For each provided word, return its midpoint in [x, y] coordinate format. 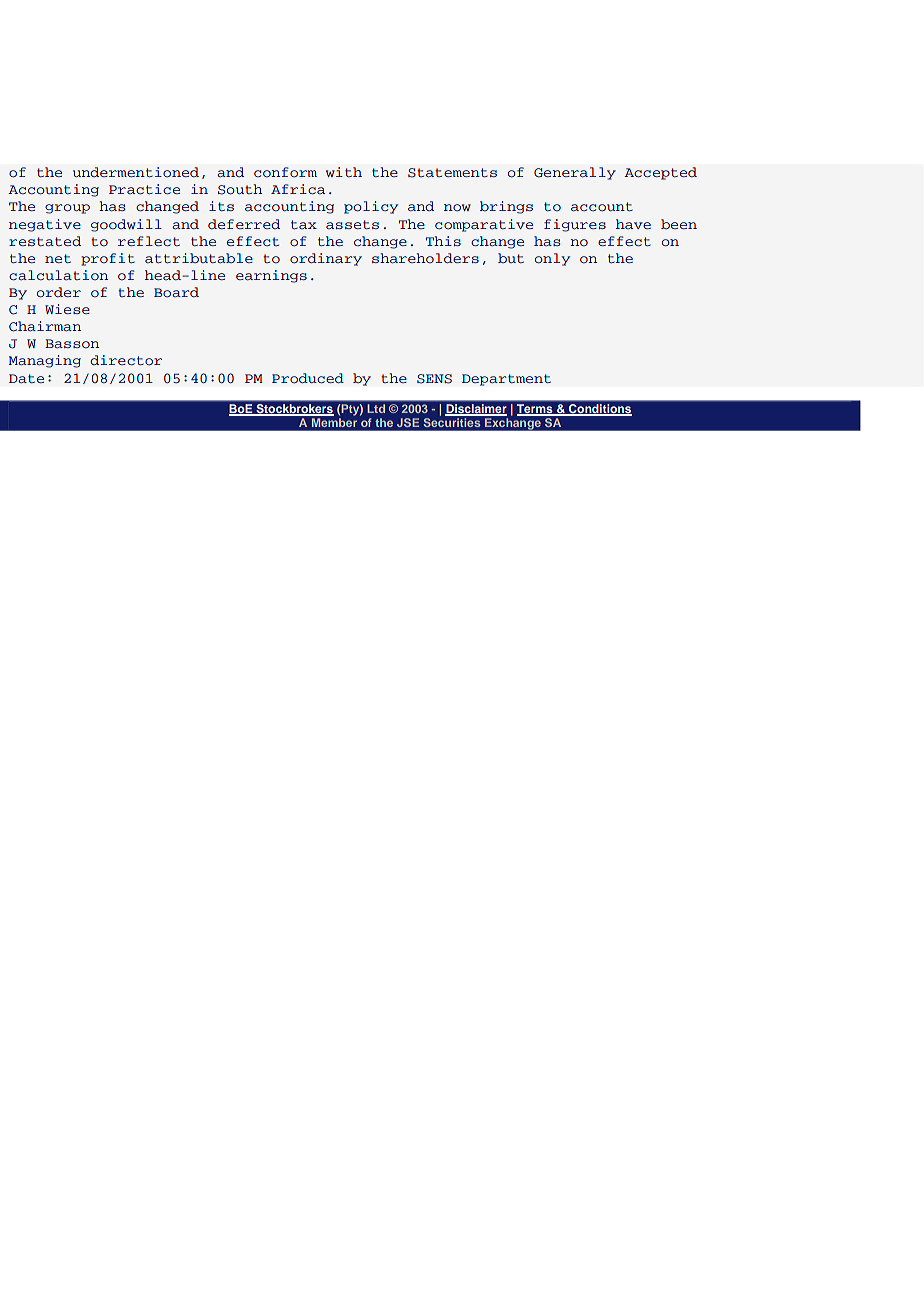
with [344, 172]
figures [575, 225]
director [126, 360]
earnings [271, 276]
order [59, 292]
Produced [308, 378]
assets [352, 224]
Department [506, 380]
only [552, 259]
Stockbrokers [294, 410]
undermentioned [136, 172]
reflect [149, 241]
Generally [575, 173]
